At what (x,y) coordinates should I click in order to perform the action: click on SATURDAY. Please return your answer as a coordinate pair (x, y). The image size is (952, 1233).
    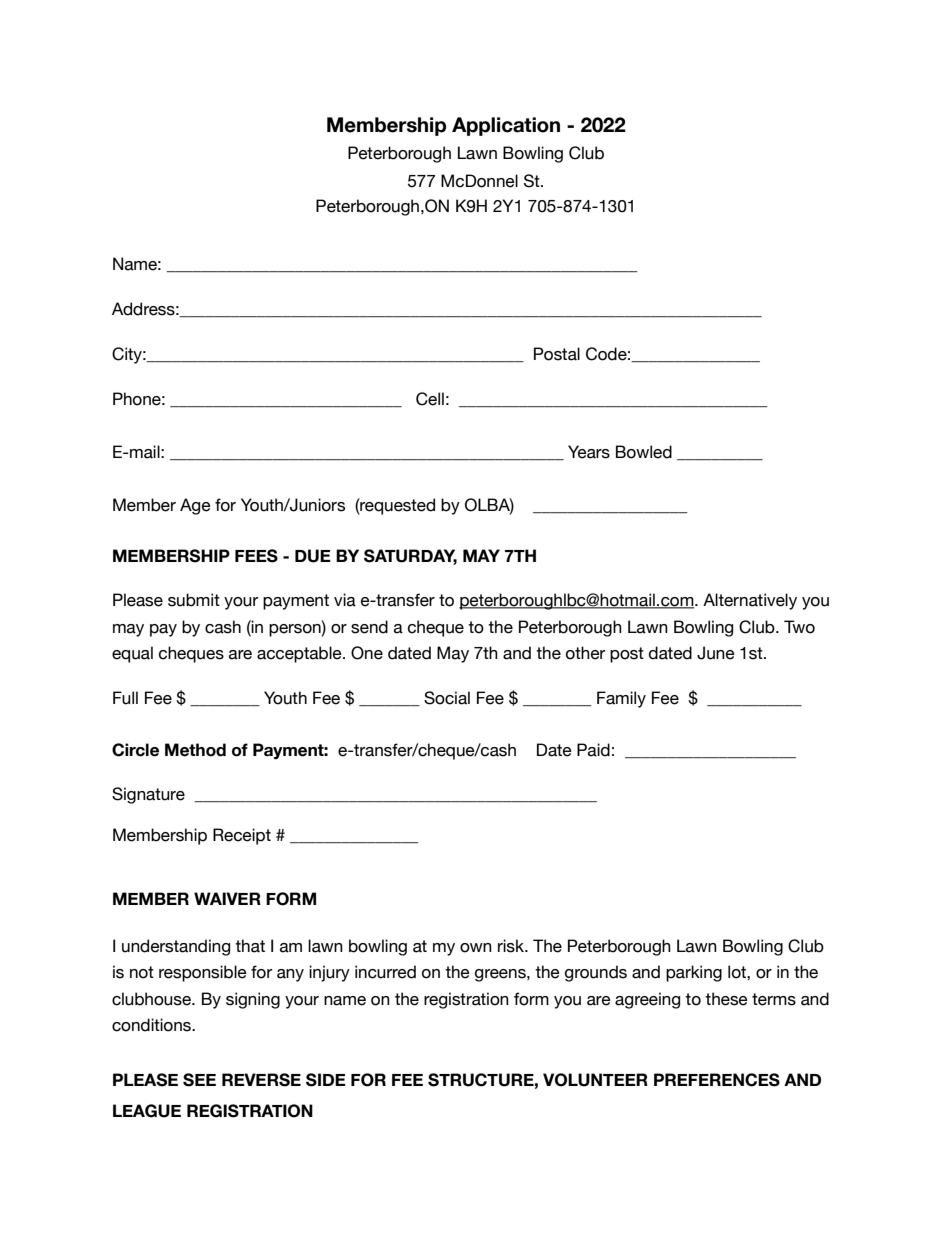
    Looking at the image, I should click on (410, 557).
